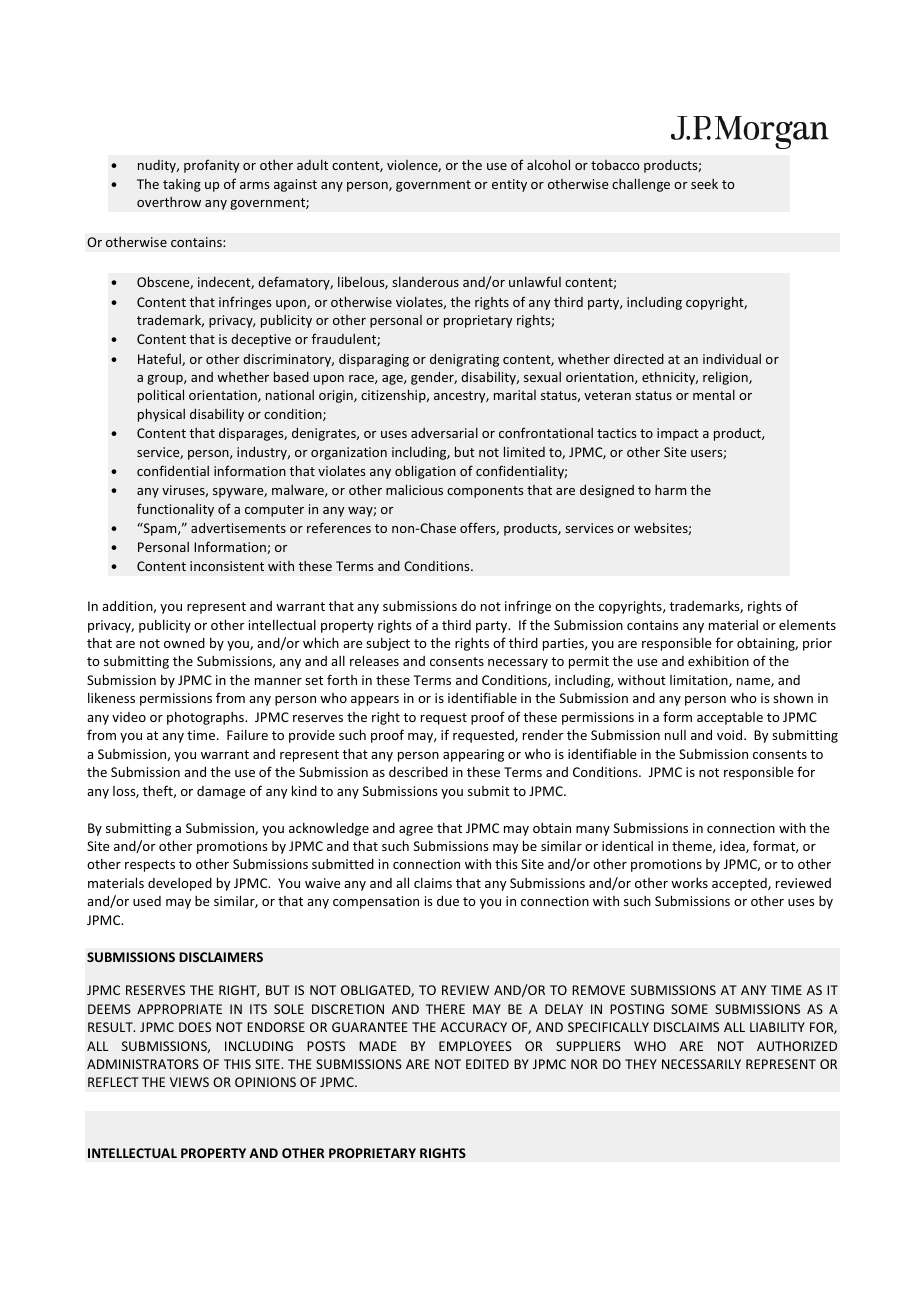 The width and height of the screenshot is (924, 1308). Describe the element at coordinates (195, 1027) in the screenshot. I see `DOES` at that location.
